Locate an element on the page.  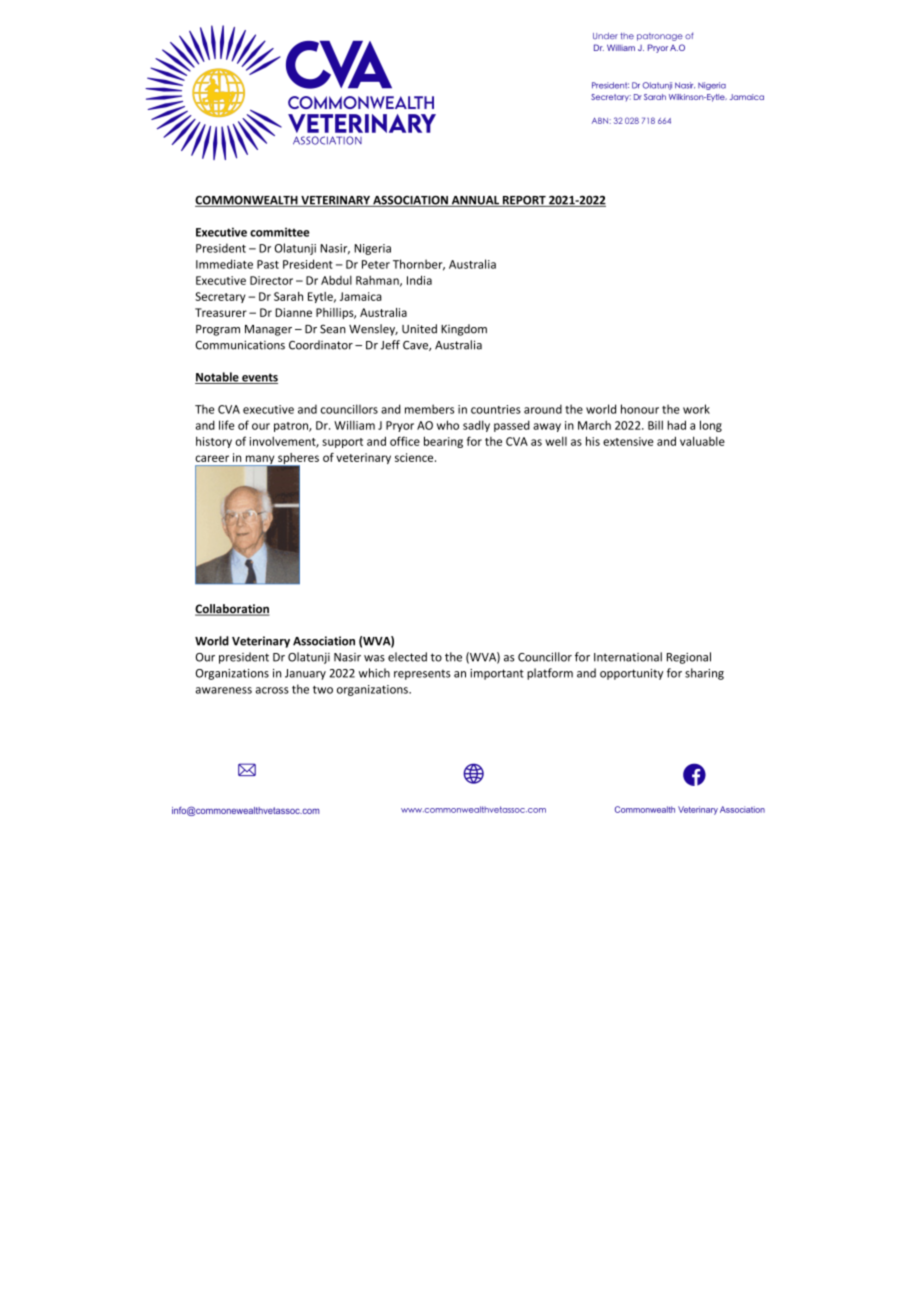
Collaboration is located at coordinates (232, 610).
